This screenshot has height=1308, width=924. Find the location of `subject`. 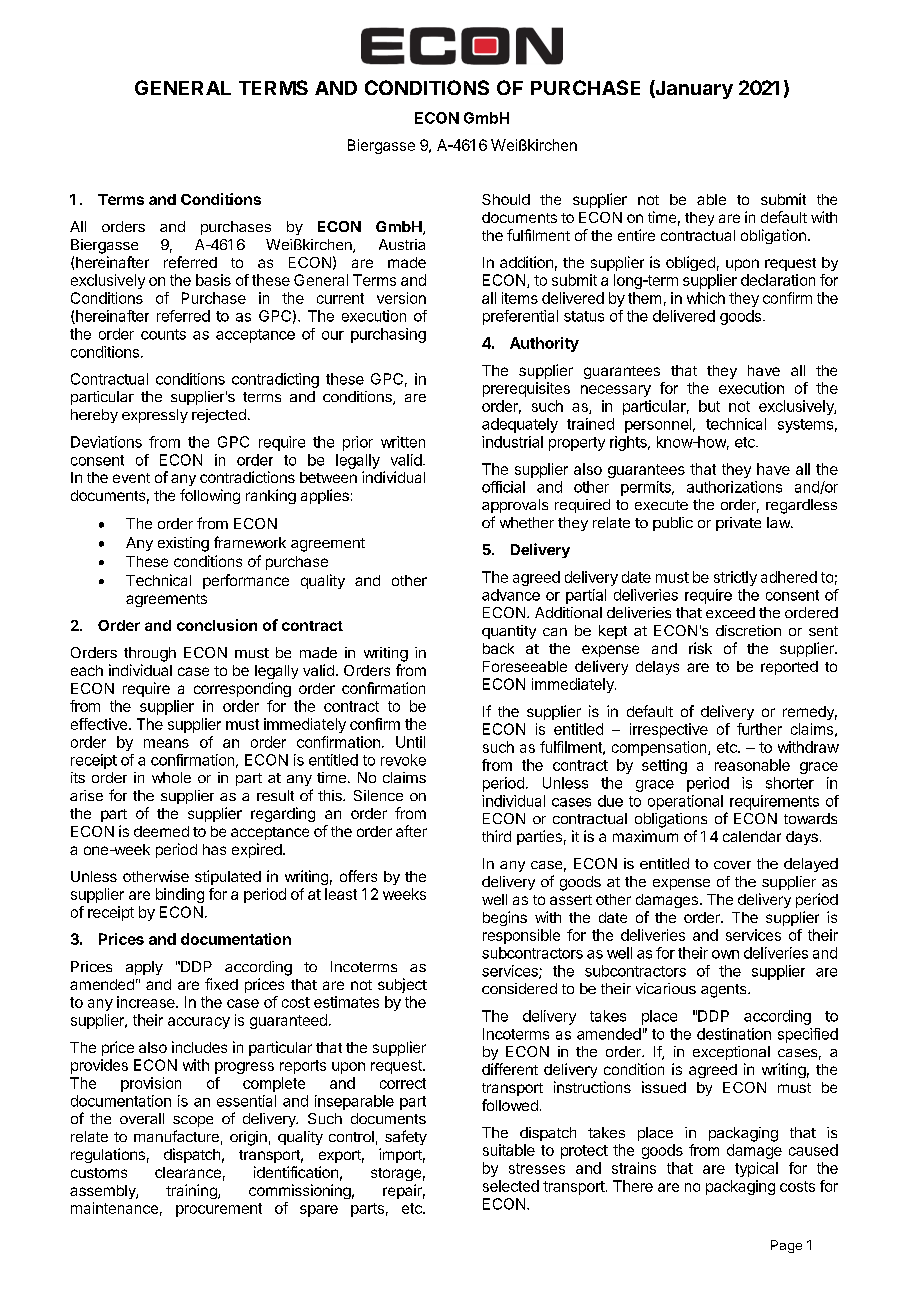

subject is located at coordinates (402, 985).
